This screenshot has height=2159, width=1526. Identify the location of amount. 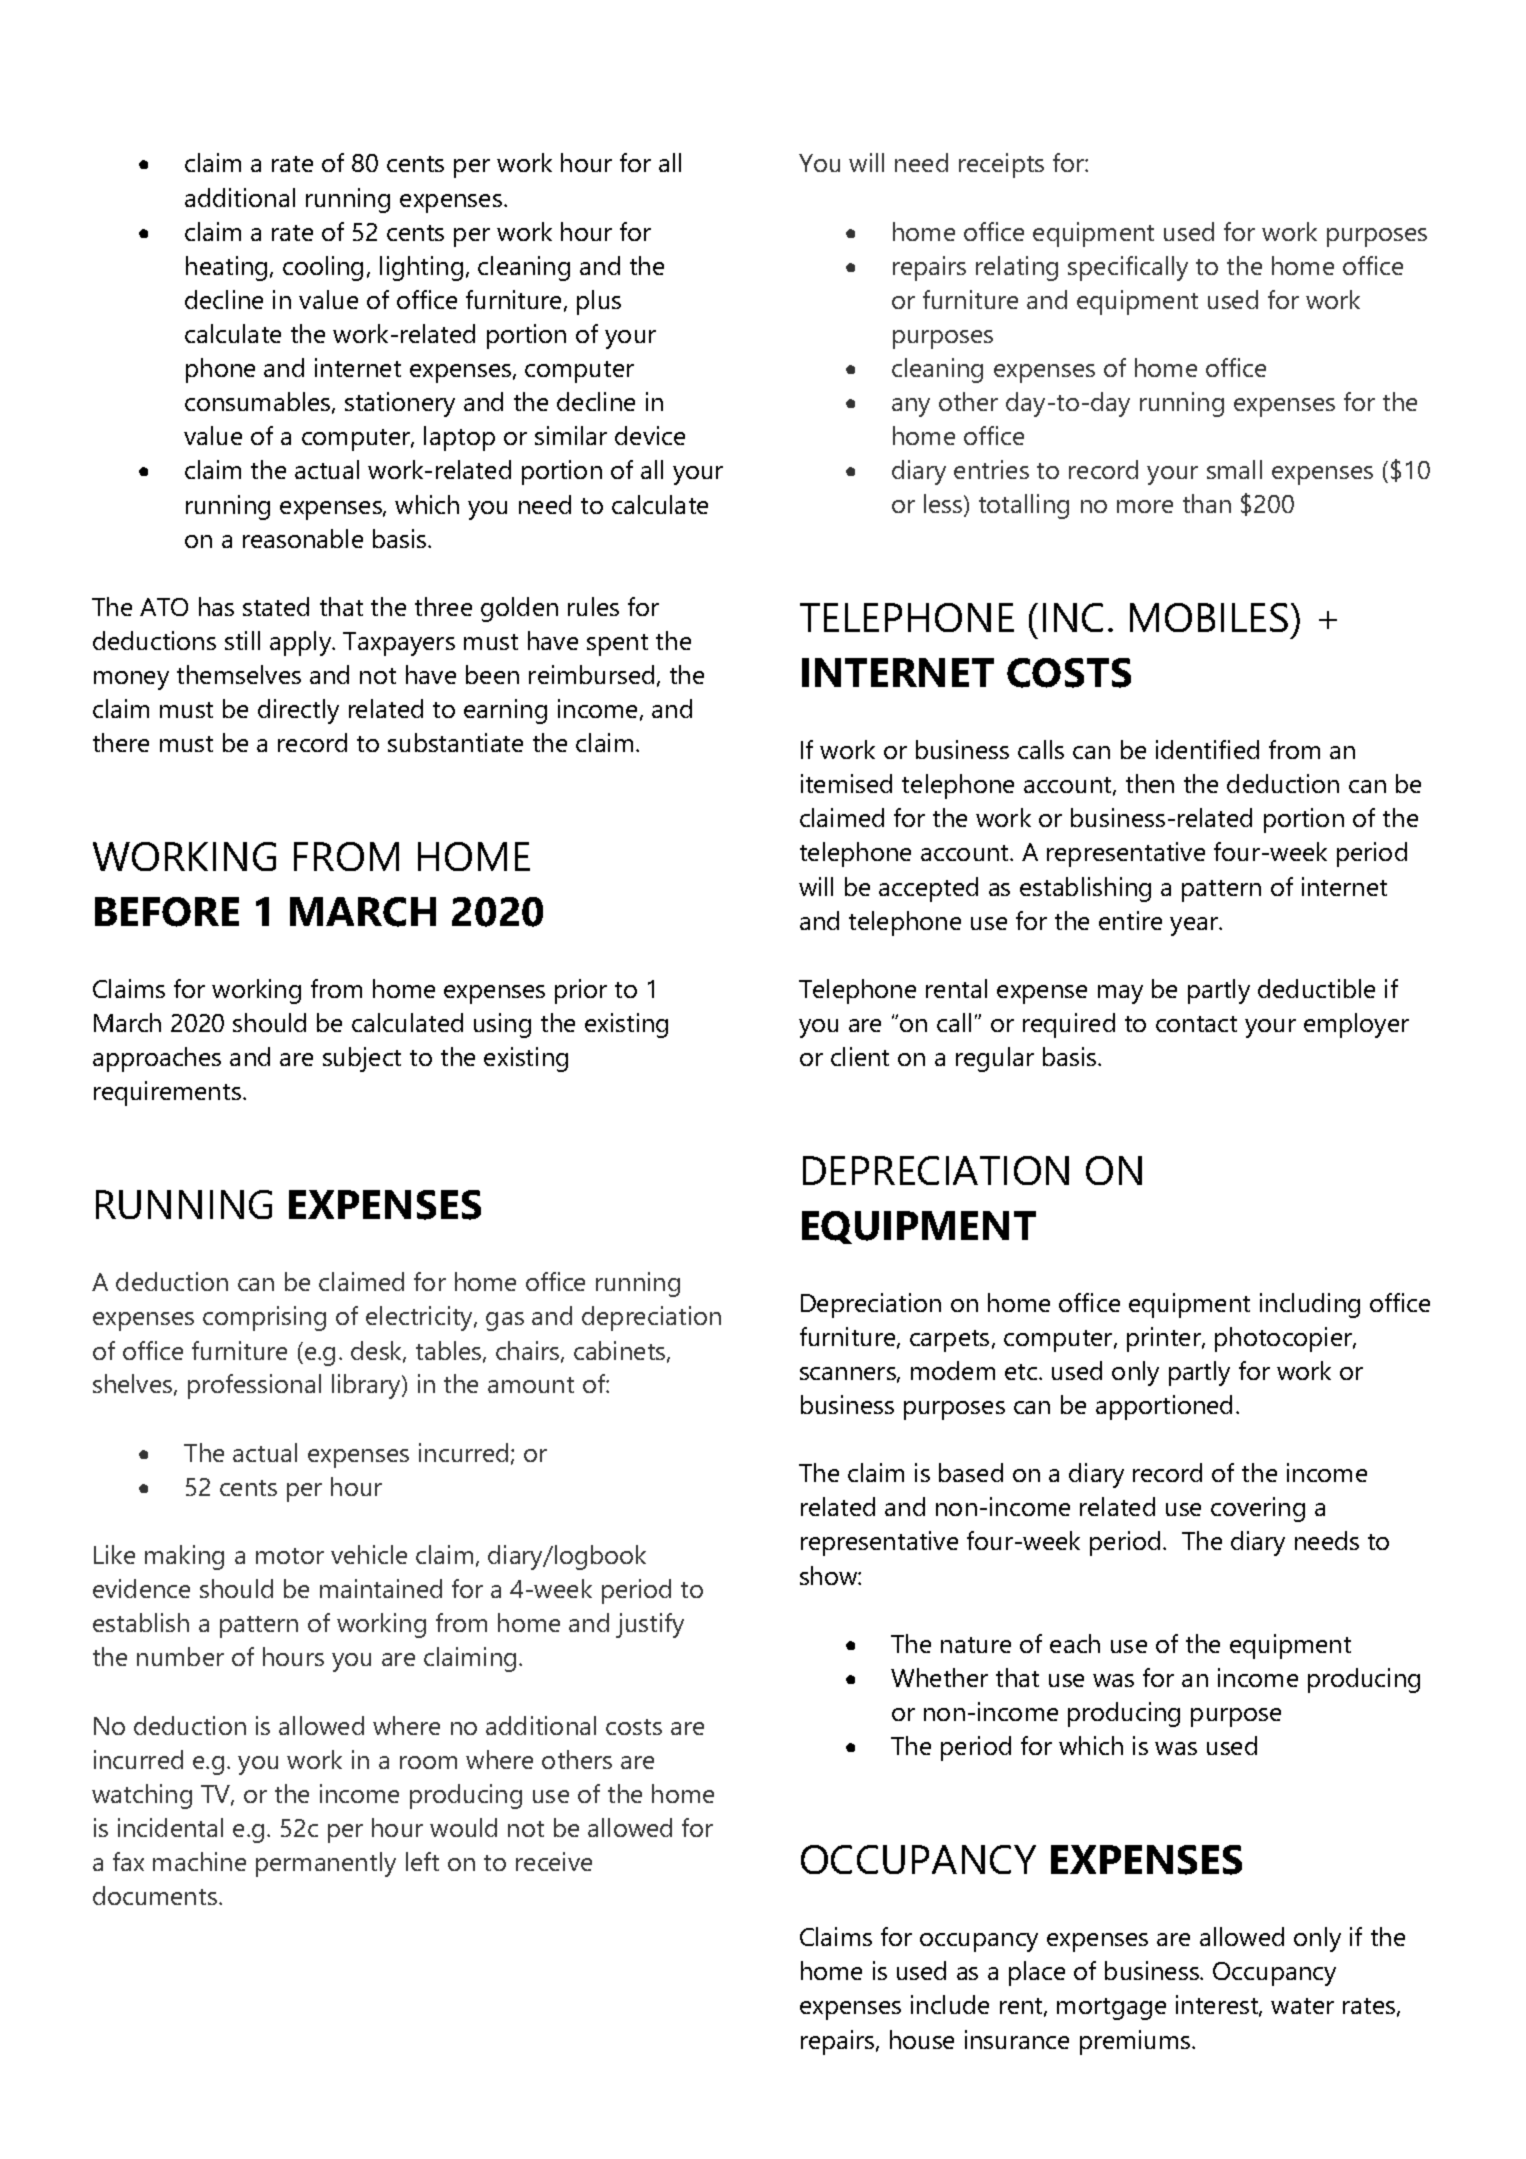
(531, 1385).
